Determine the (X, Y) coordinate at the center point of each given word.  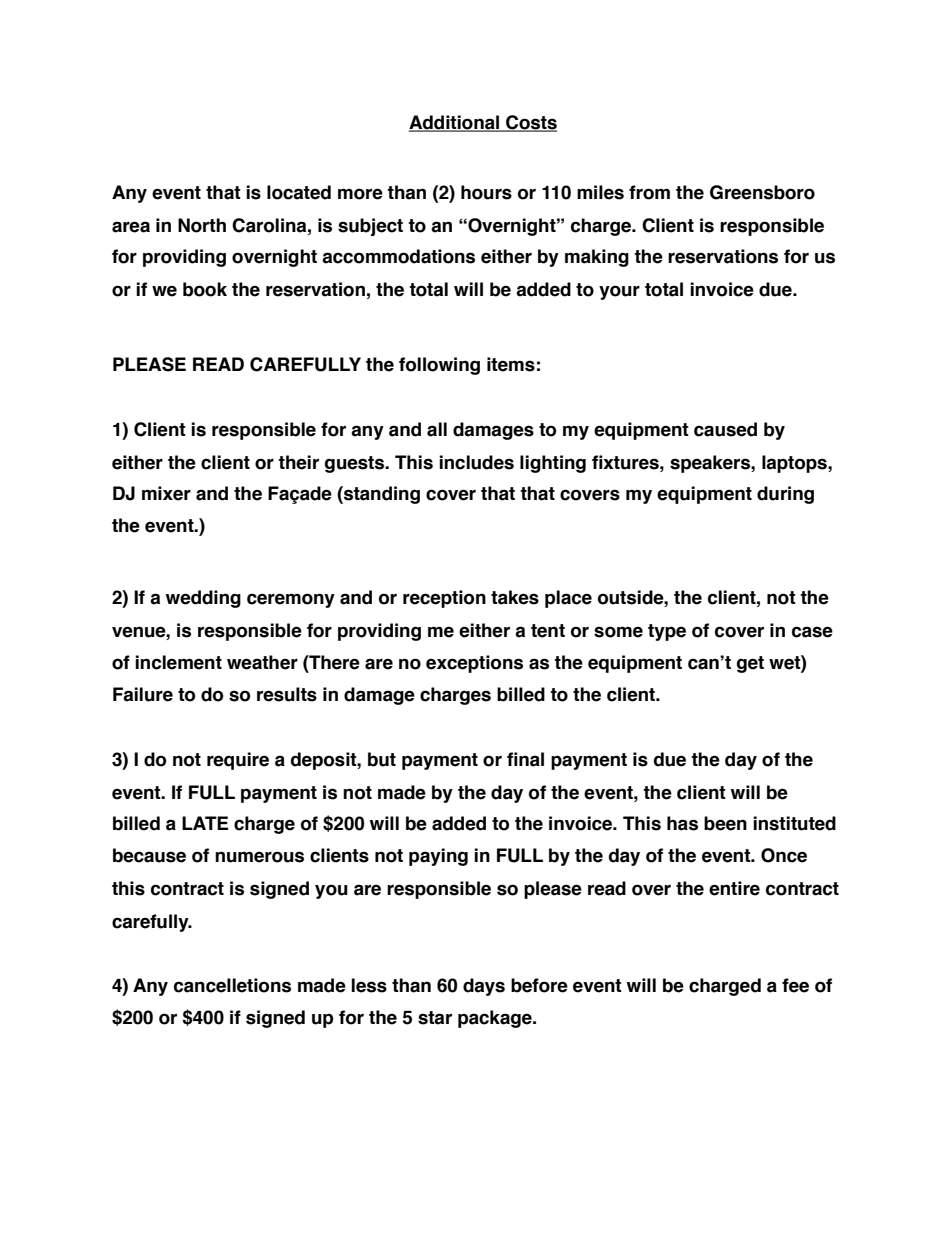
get (750, 664)
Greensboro (762, 192)
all (437, 429)
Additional (455, 123)
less (369, 985)
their (298, 462)
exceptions (474, 664)
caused (725, 429)
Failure (143, 694)
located (299, 192)
